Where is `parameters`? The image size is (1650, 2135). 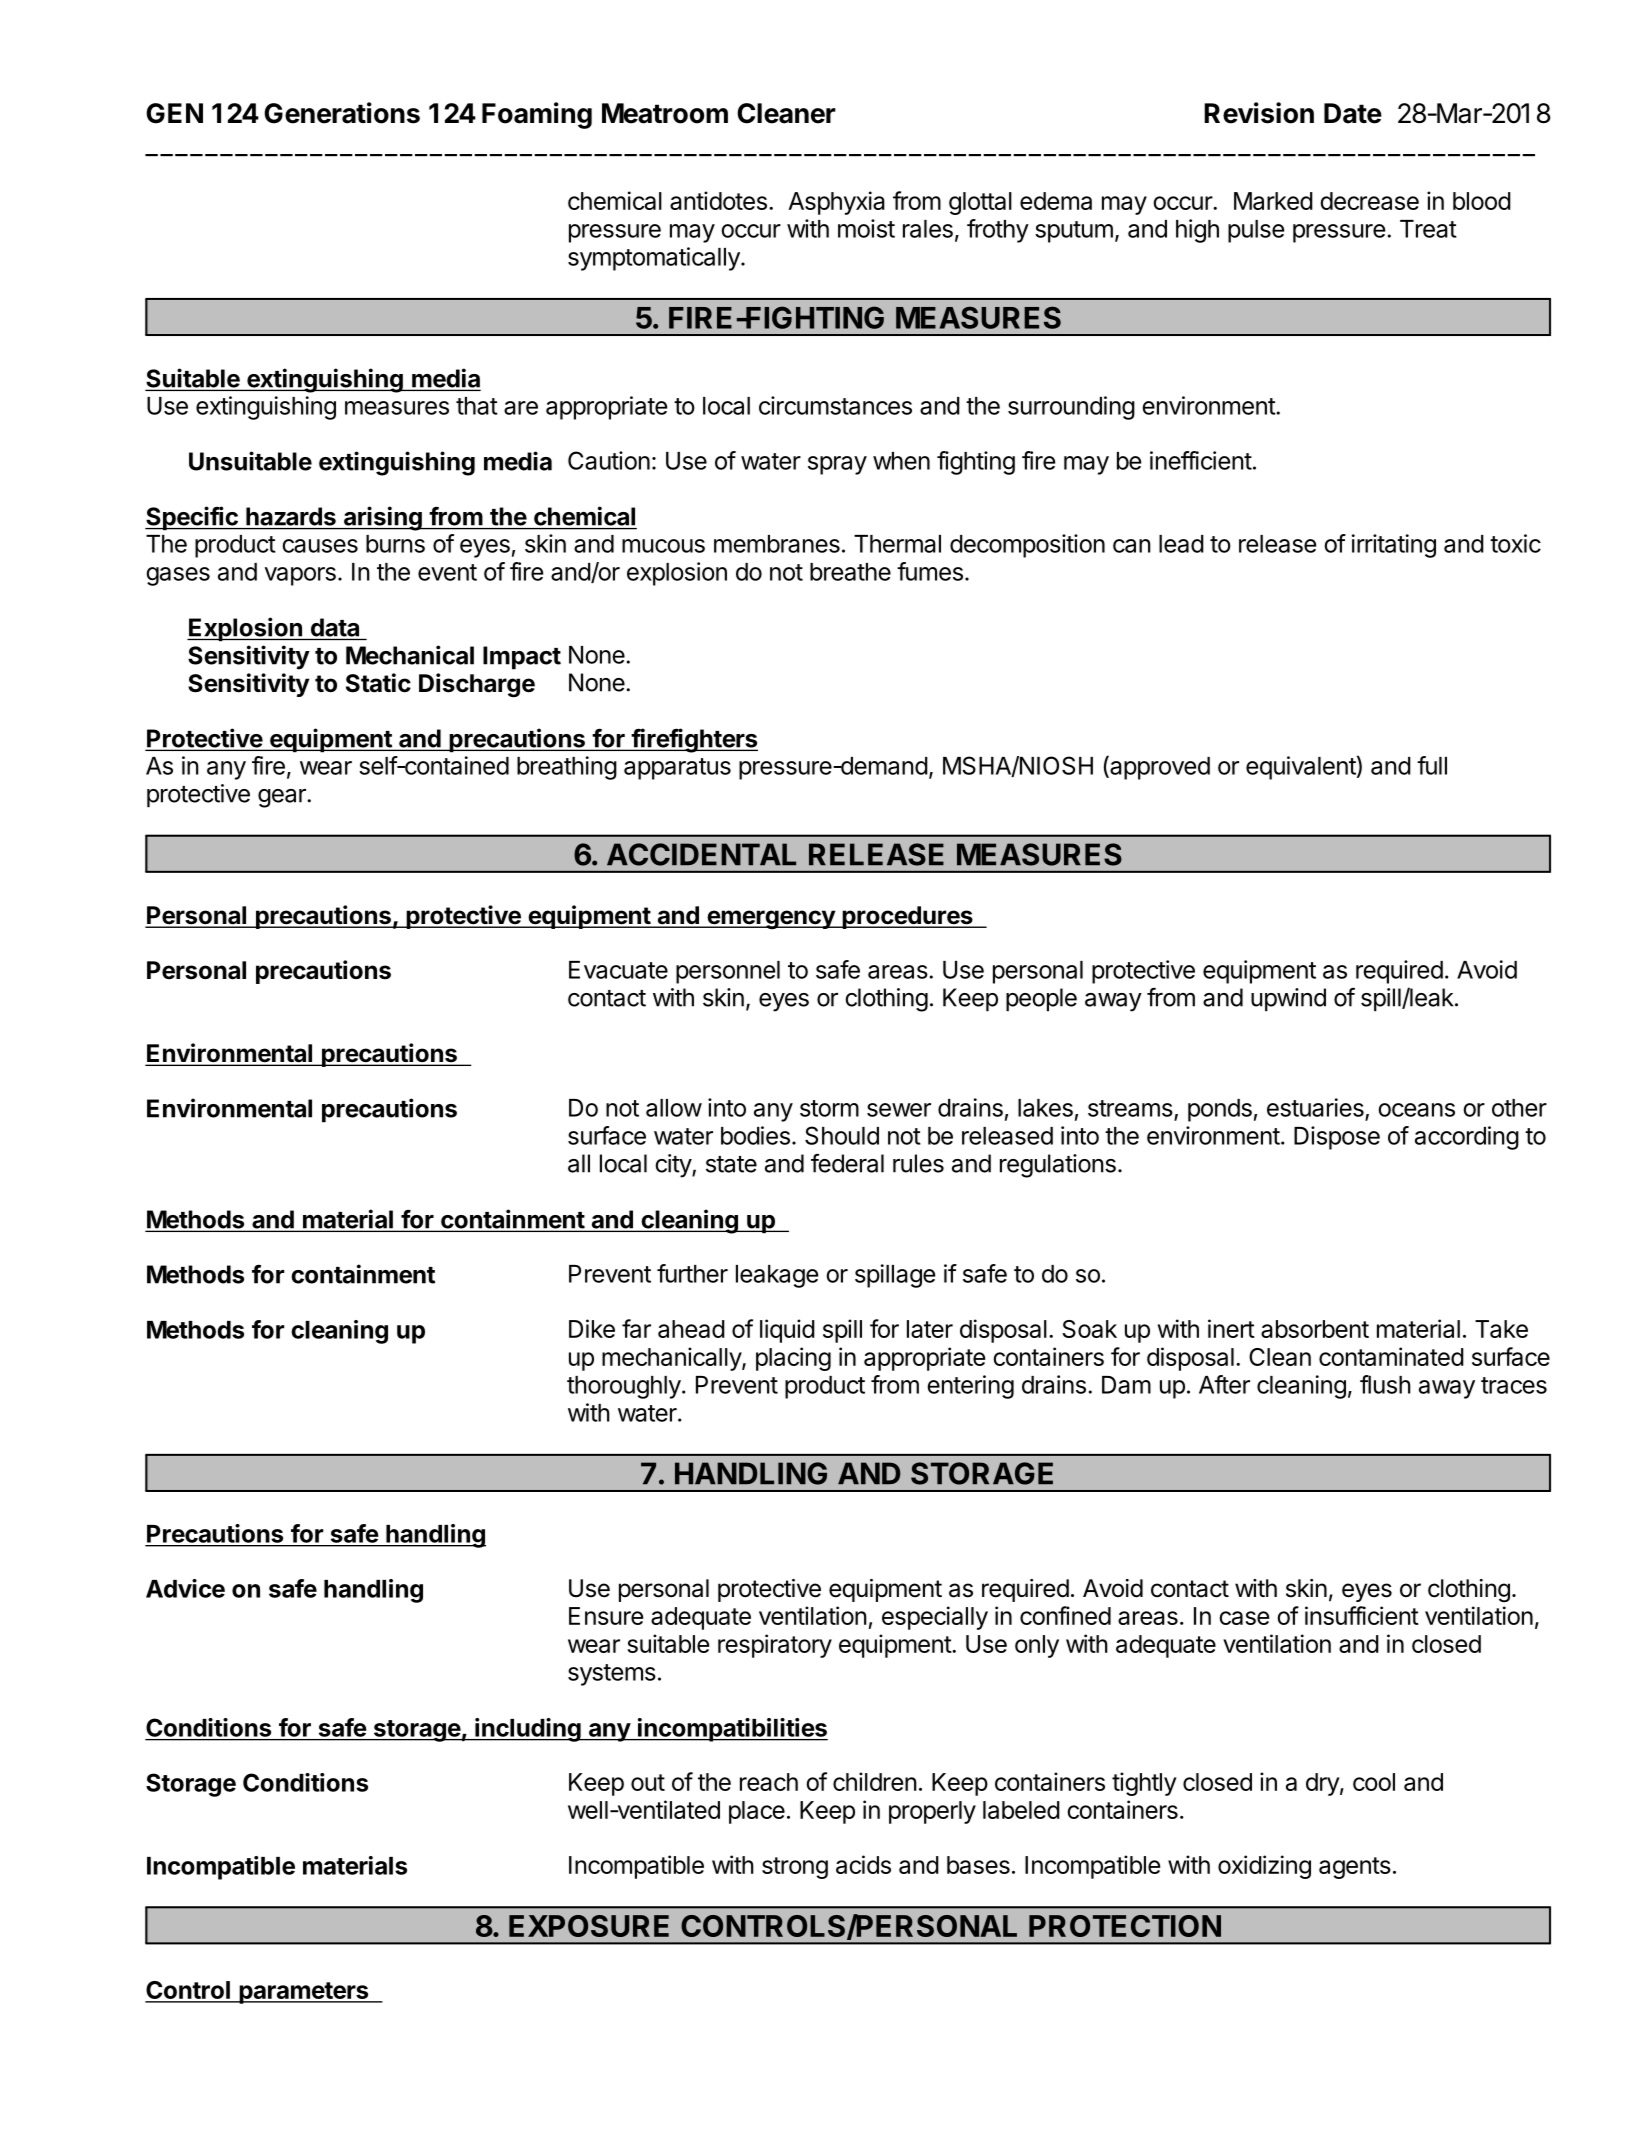
parameters is located at coordinates (303, 1993).
